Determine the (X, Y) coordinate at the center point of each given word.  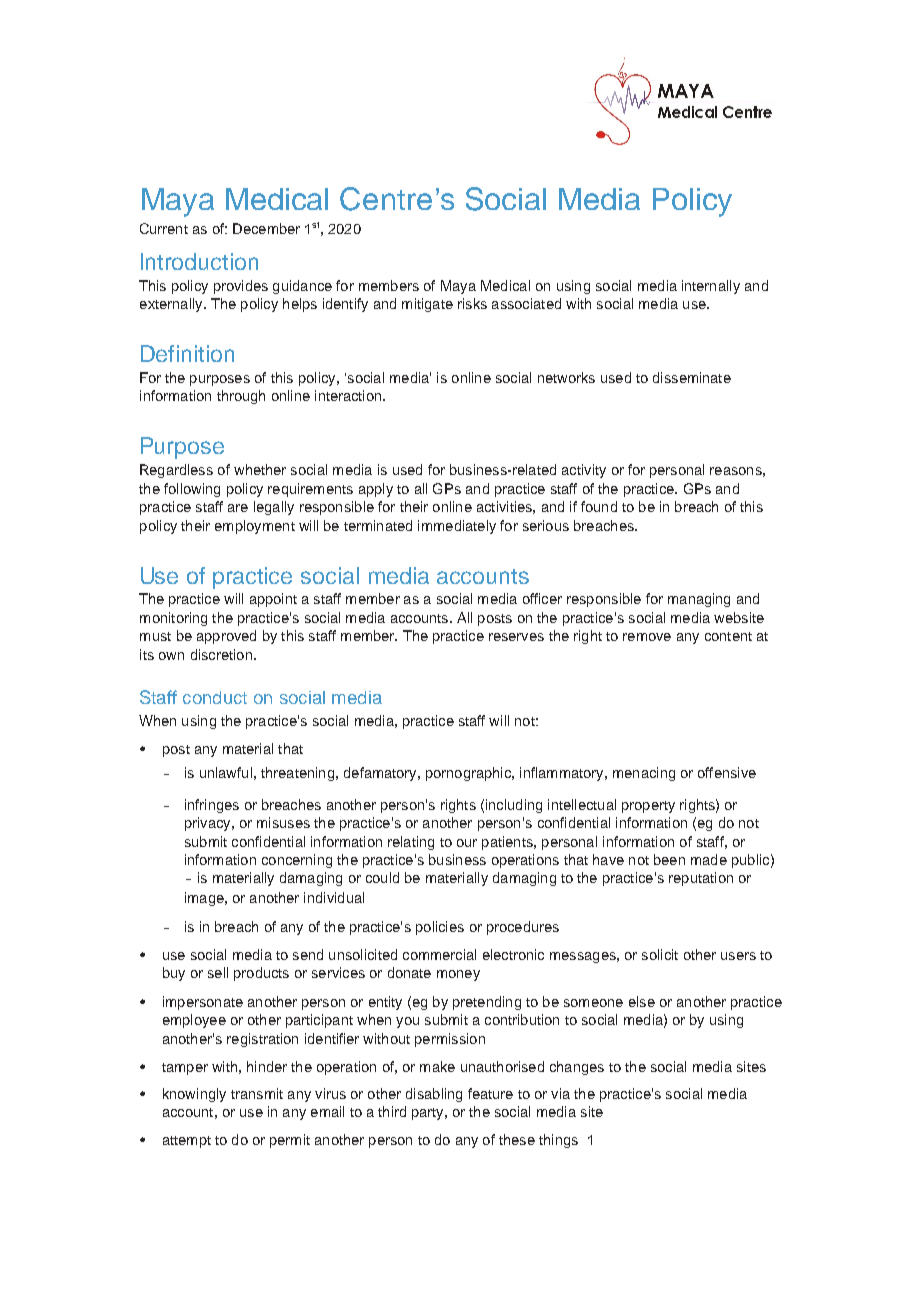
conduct (215, 697)
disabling (434, 1095)
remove (647, 637)
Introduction (199, 261)
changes (577, 1068)
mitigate (427, 305)
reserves (516, 637)
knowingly (194, 1095)
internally (711, 287)
